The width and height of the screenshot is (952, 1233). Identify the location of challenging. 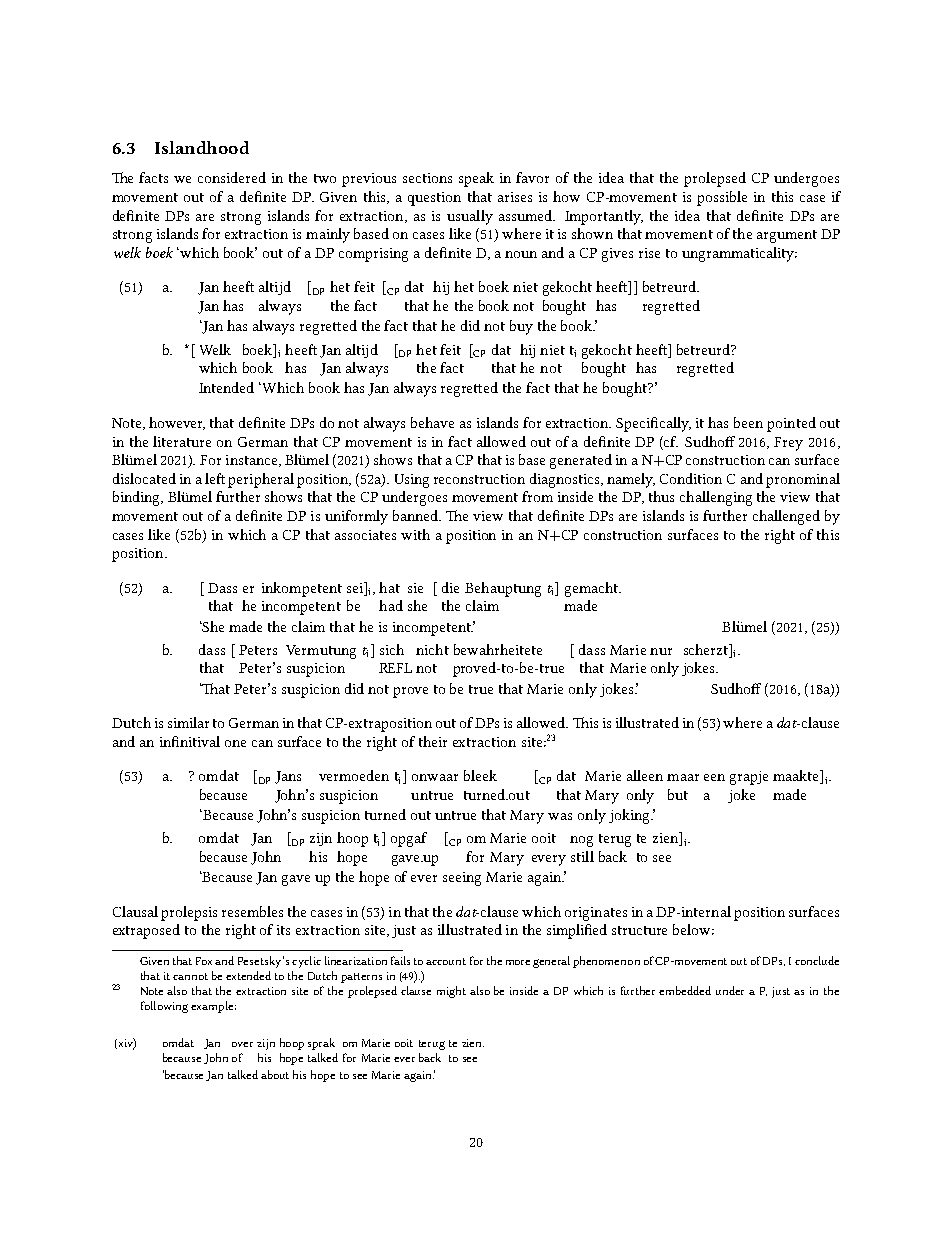
(716, 498).
